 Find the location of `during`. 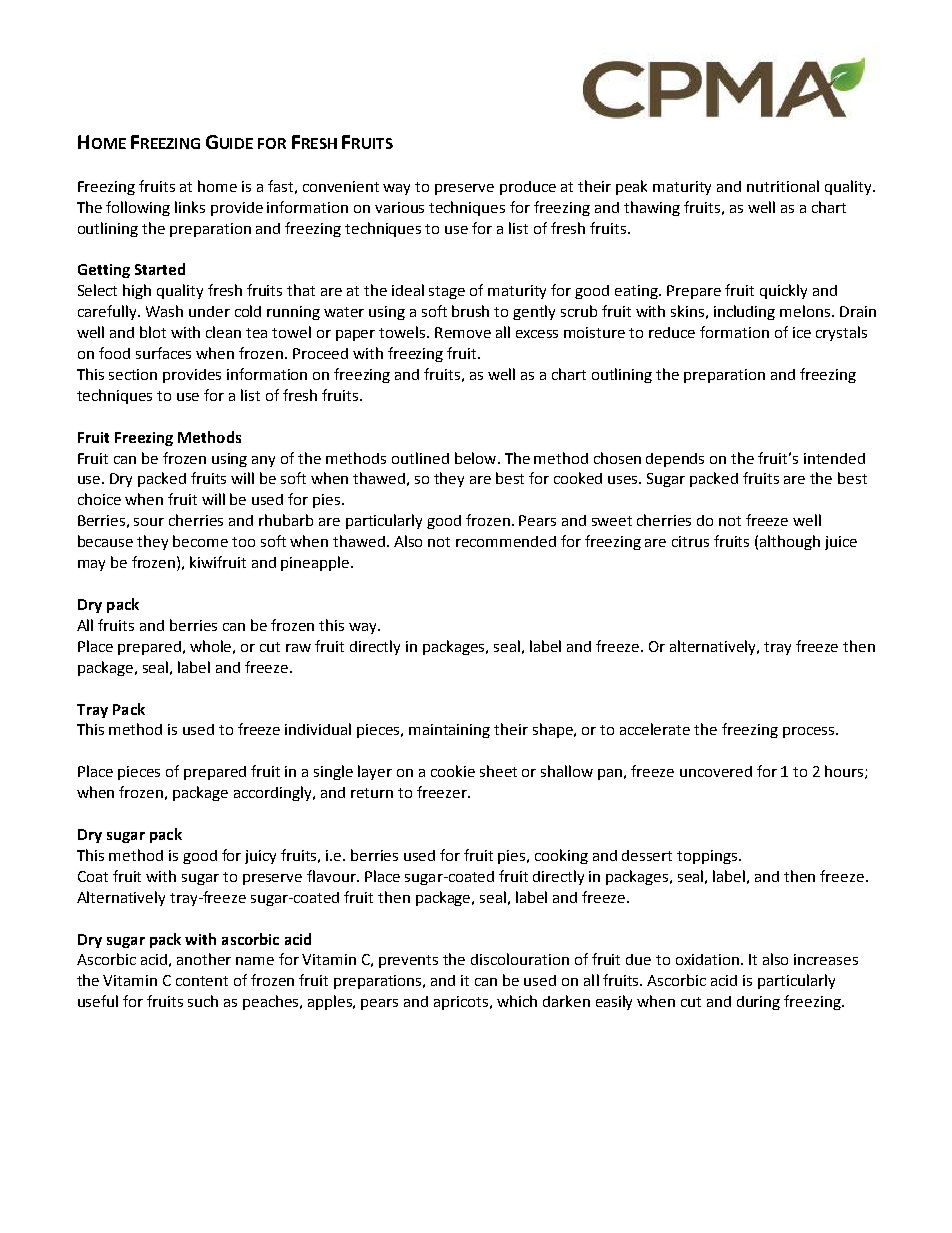

during is located at coordinates (758, 1003).
